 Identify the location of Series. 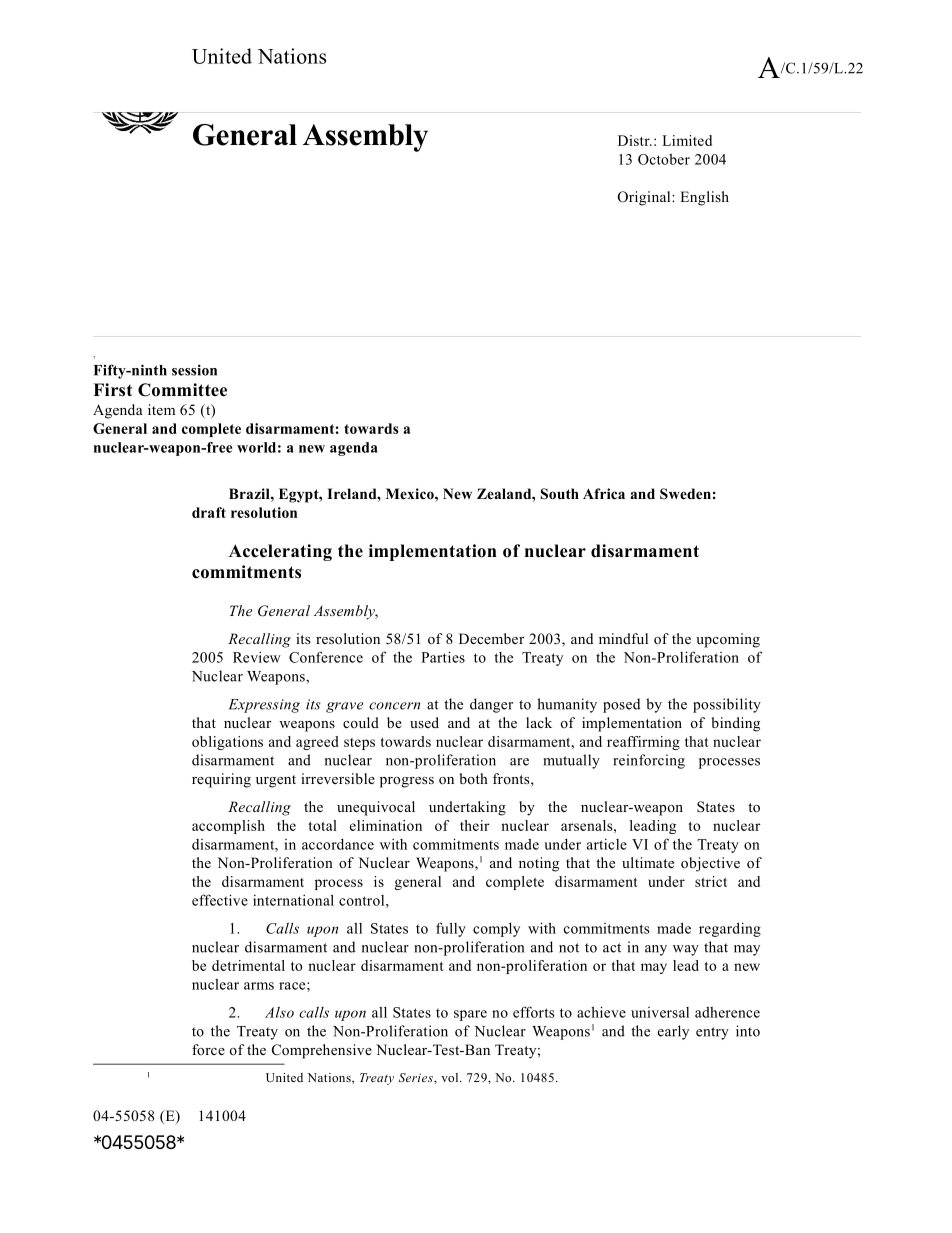
(416, 1077).
